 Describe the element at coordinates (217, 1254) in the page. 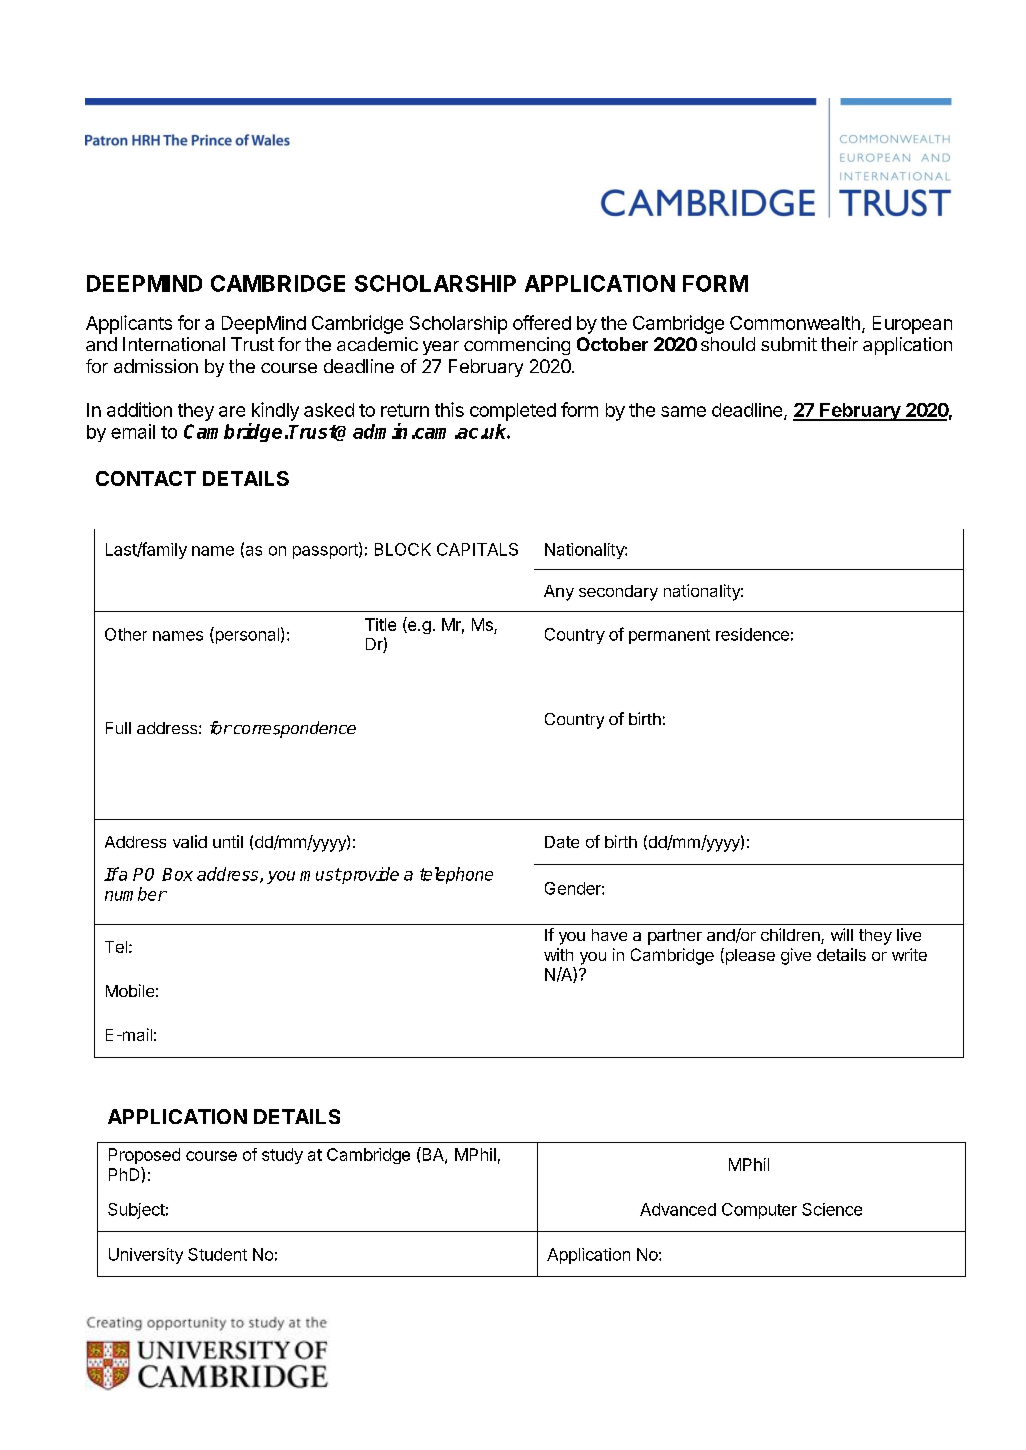

I see `Student` at that location.
